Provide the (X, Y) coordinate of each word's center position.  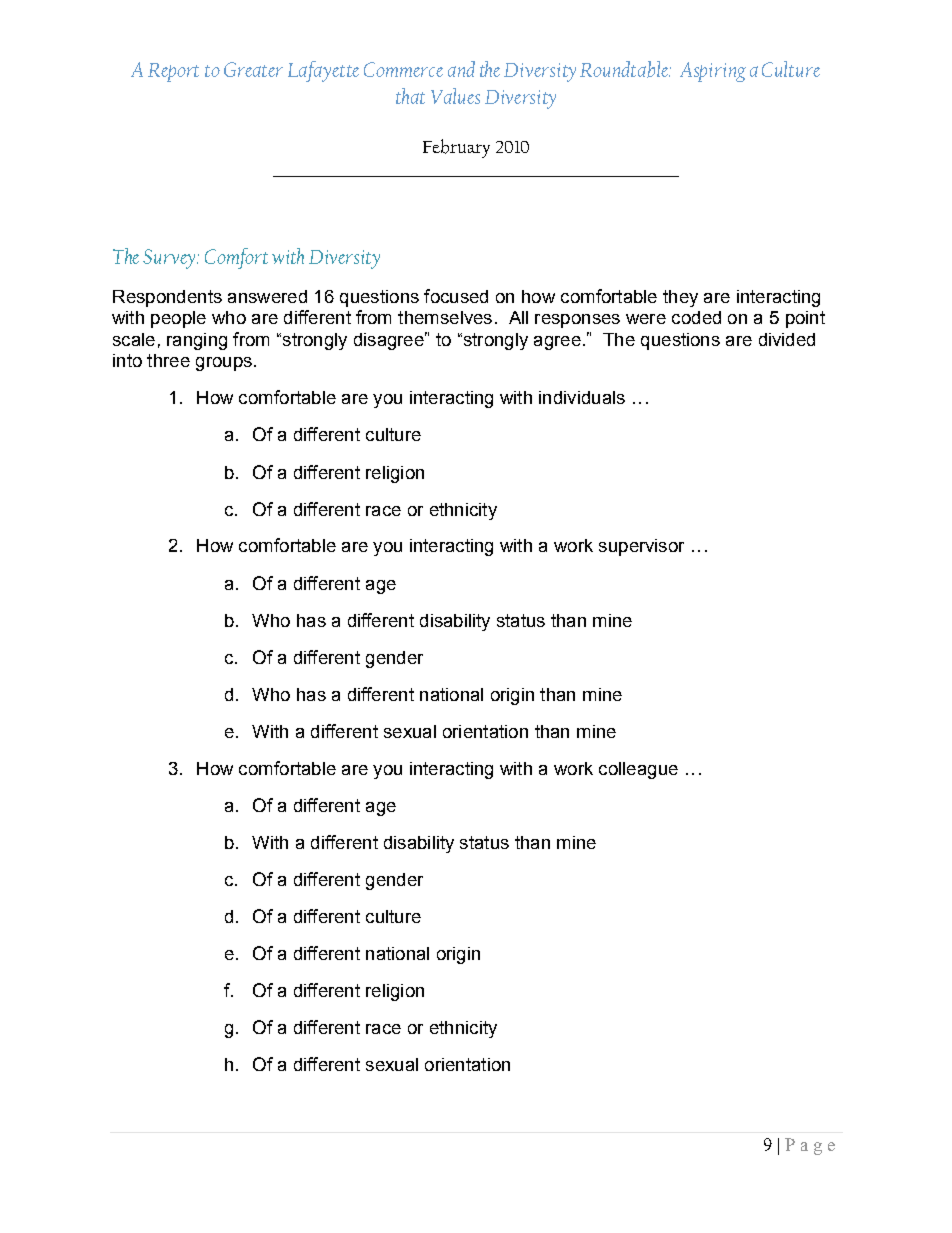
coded (696, 317)
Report (173, 72)
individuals (582, 397)
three (168, 360)
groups (224, 364)
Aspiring (713, 72)
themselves (445, 317)
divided (787, 339)
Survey (170, 259)
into (127, 360)
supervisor (641, 547)
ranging (197, 341)
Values (455, 96)
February (456, 148)
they (680, 298)
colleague (638, 770)
